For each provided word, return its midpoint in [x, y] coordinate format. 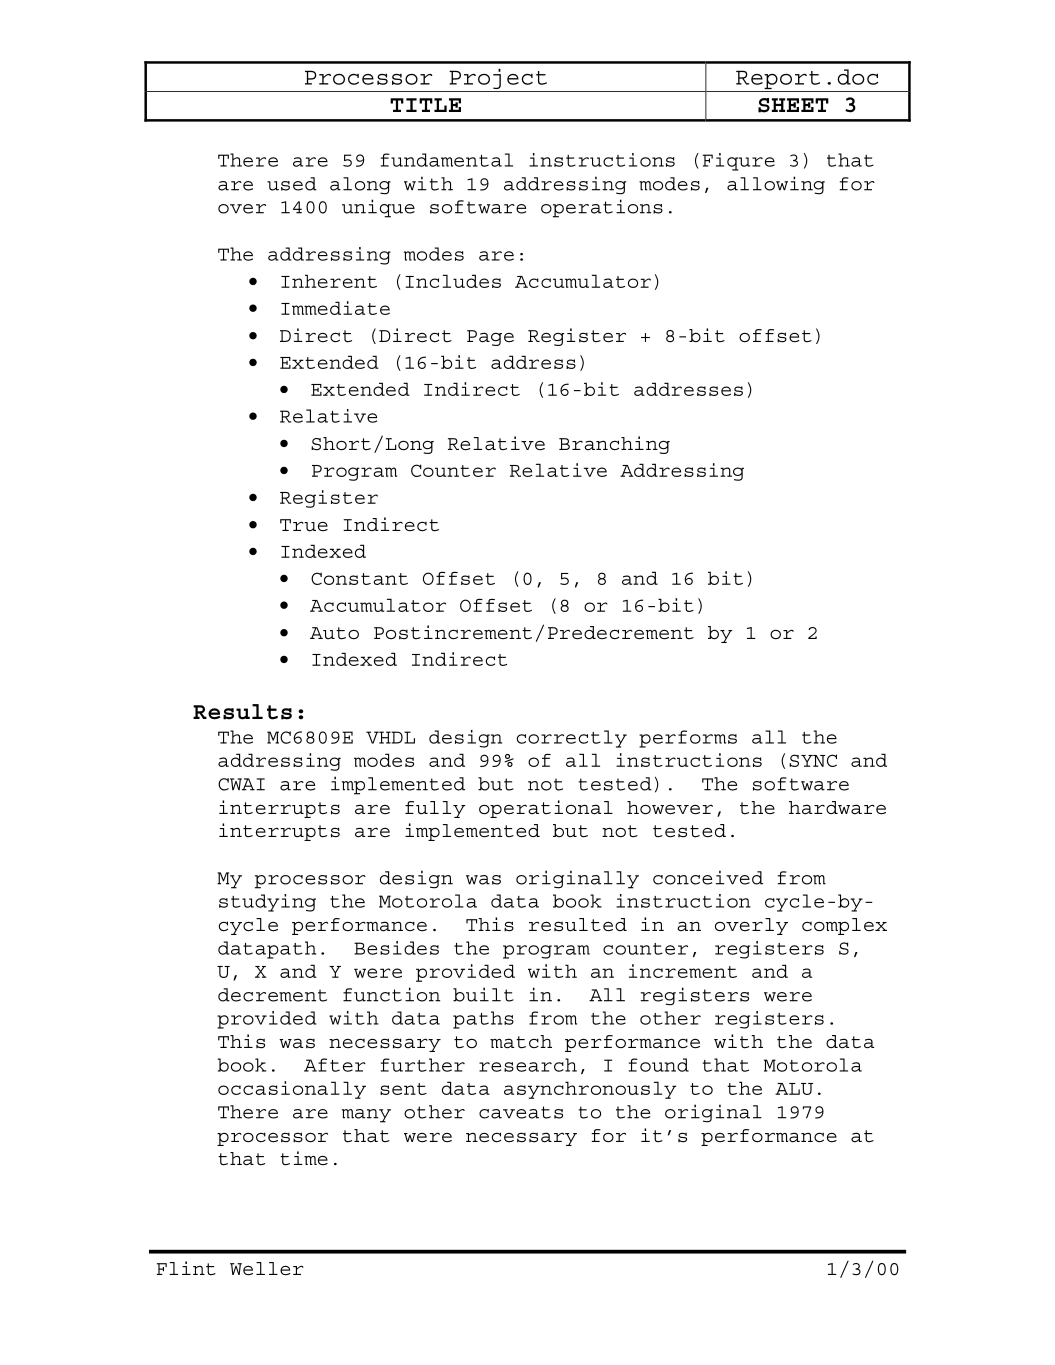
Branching [614, 445]
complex [844, 926]
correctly [571, 739]
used [292, 184]
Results [242, 712]
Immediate [335, 308]
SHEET [793, 105]
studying [267, 903]
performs [688, 739]
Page [490, 338]
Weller [267, 1269]
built [483, 994]
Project [498, 79]
